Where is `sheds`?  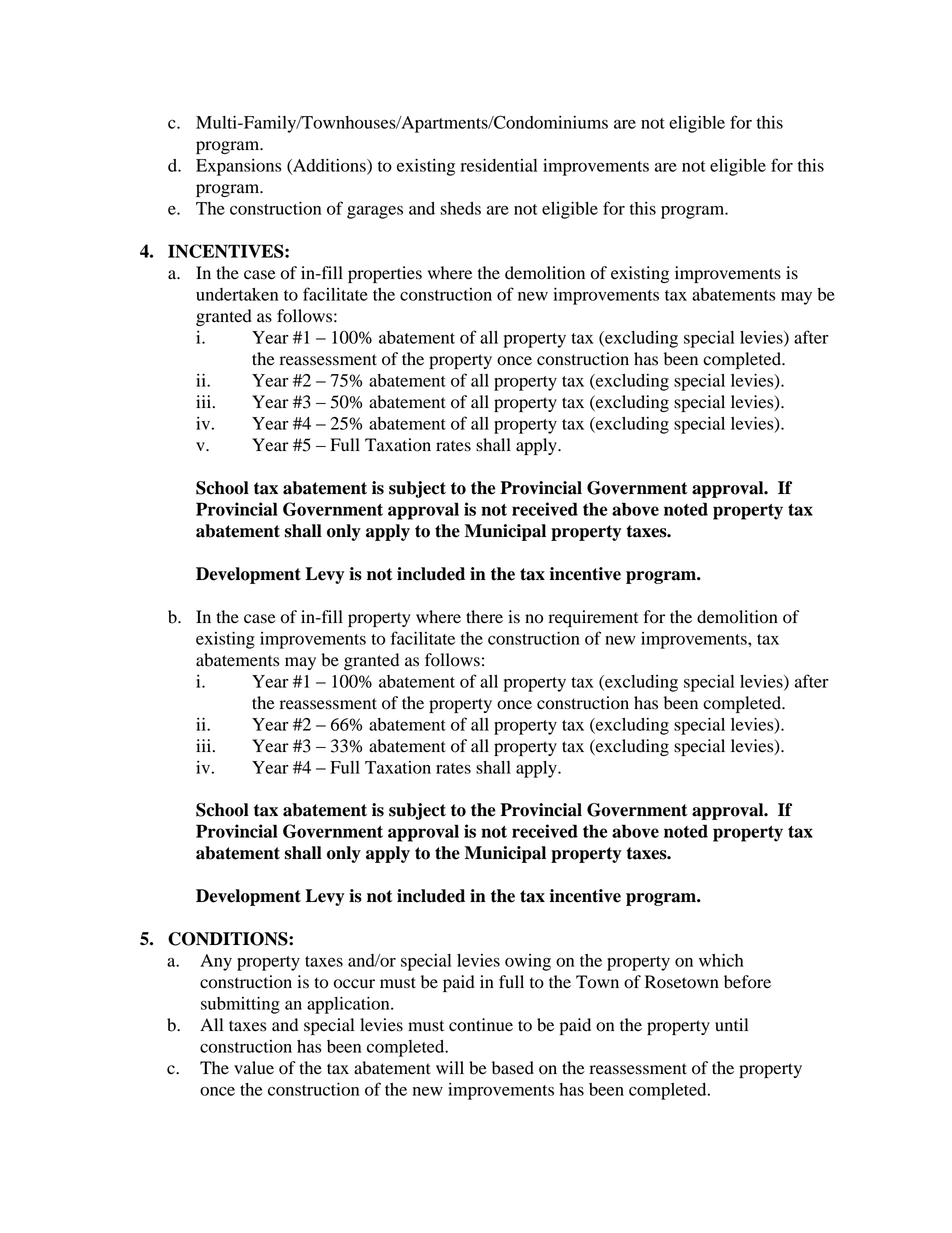
sheds is located at coordinates (460, 208).
